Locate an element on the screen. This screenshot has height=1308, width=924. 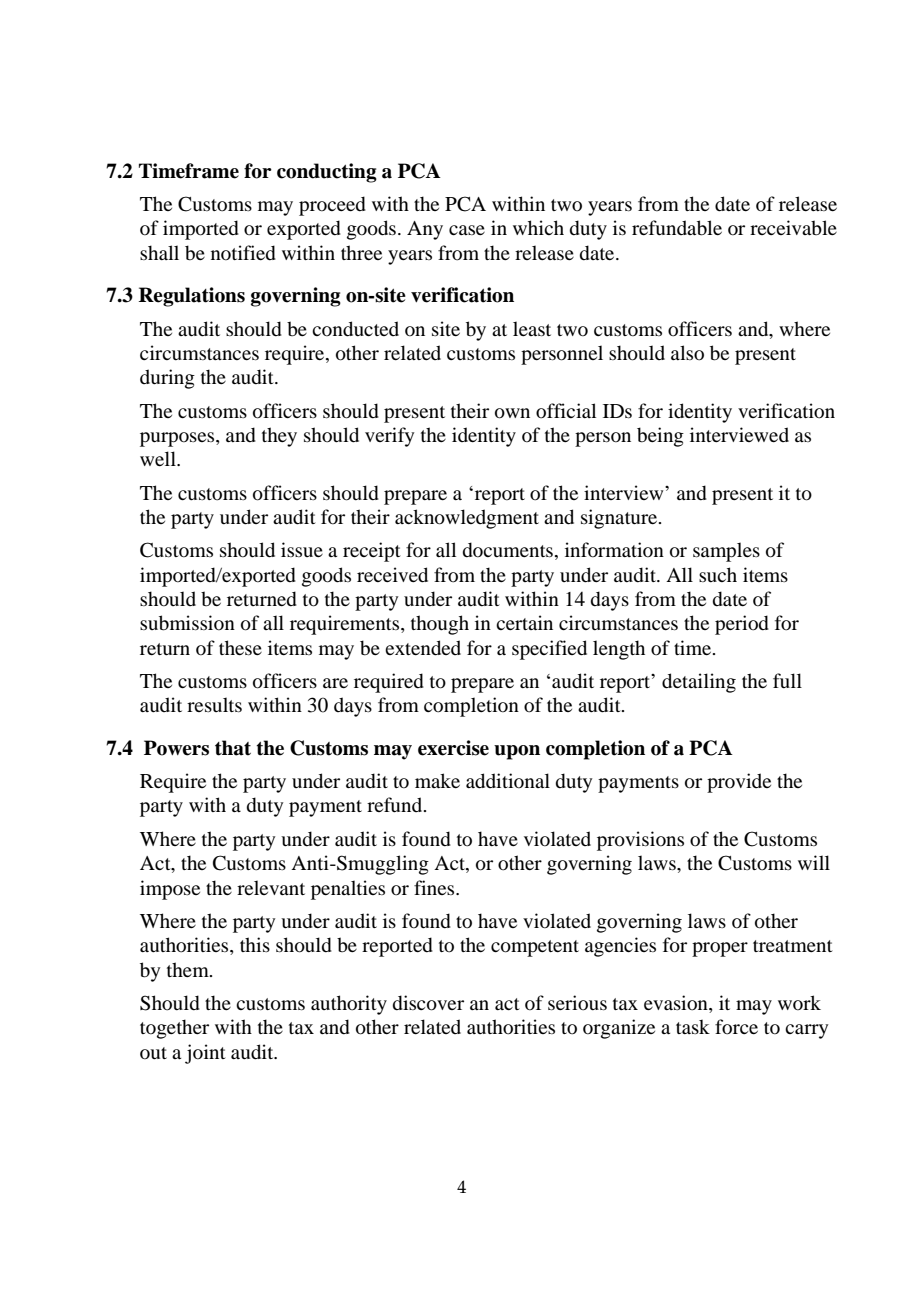
joint is located at coordinates (205, 1054).
